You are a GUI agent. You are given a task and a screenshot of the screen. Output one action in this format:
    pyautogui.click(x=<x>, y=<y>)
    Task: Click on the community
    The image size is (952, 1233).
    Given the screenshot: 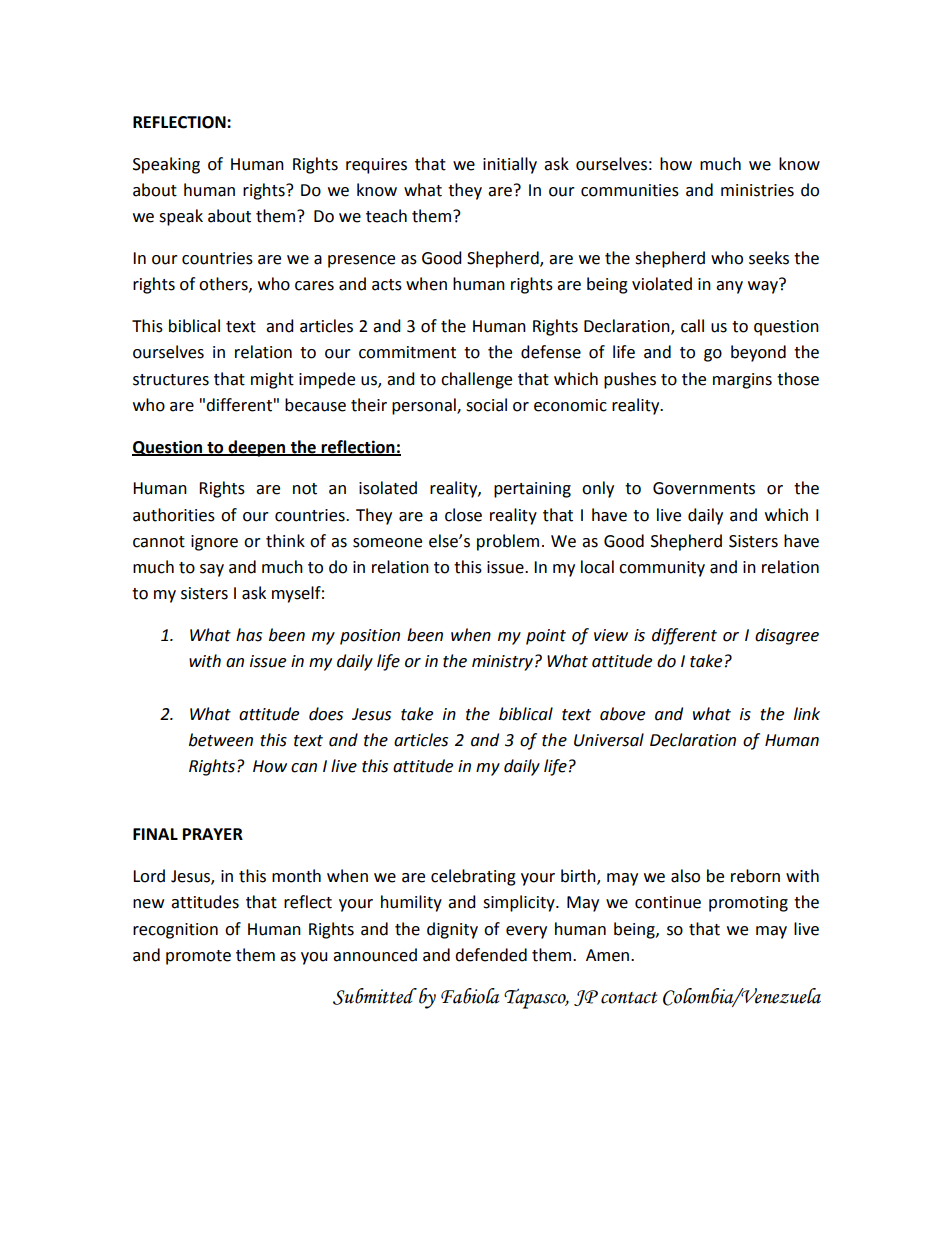 What is the action you would take?
    pyautogui.click(x=662, y=569)
